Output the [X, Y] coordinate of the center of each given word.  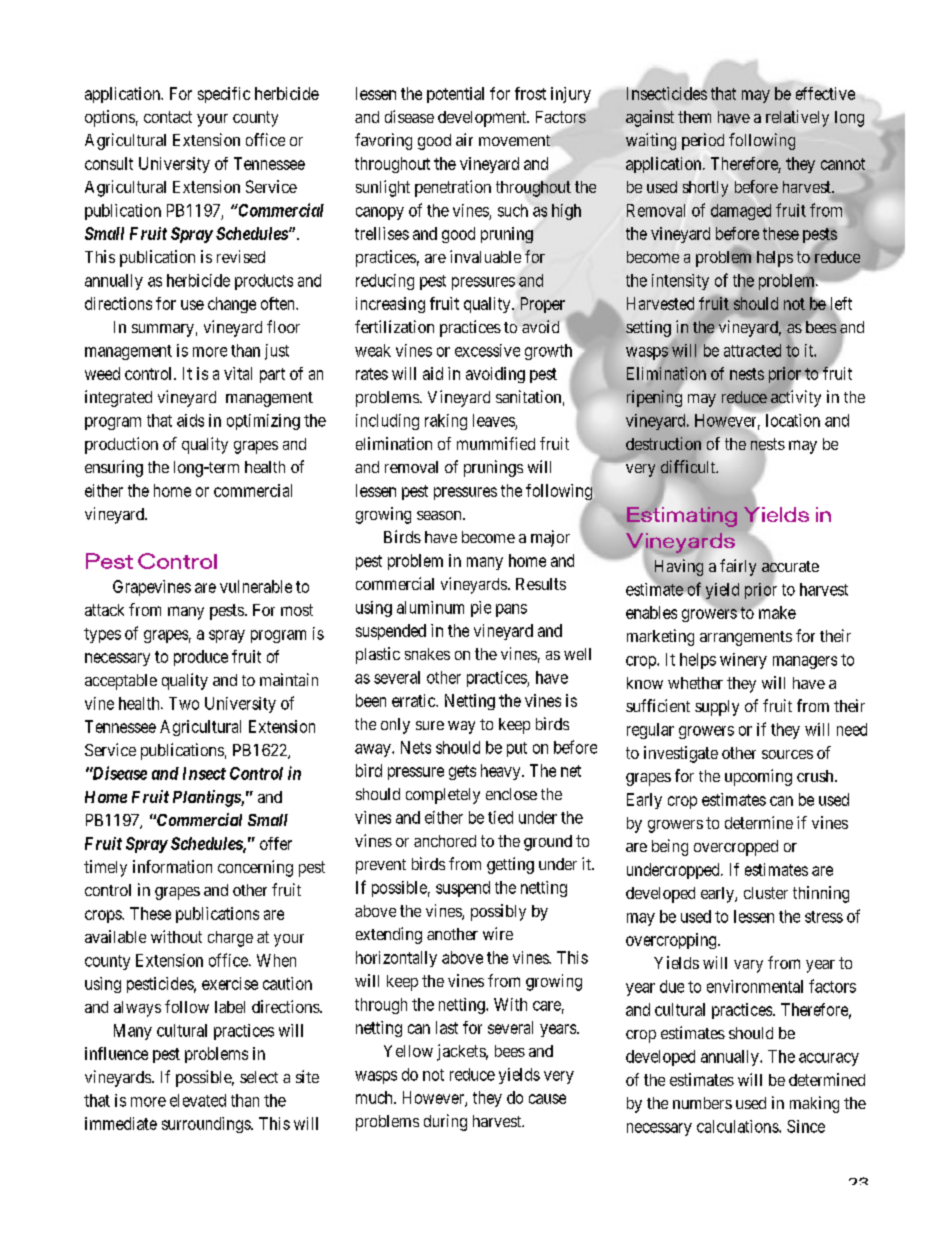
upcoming [758, 777]
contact [168, 117]
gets [462, 772]
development [483, 119]
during [445, 1122]
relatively [797, 118]
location [793, 420]
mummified [496, 443]
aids [190, 420]
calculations [738, 1126]
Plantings [207, 798]
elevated [198, 1100]
